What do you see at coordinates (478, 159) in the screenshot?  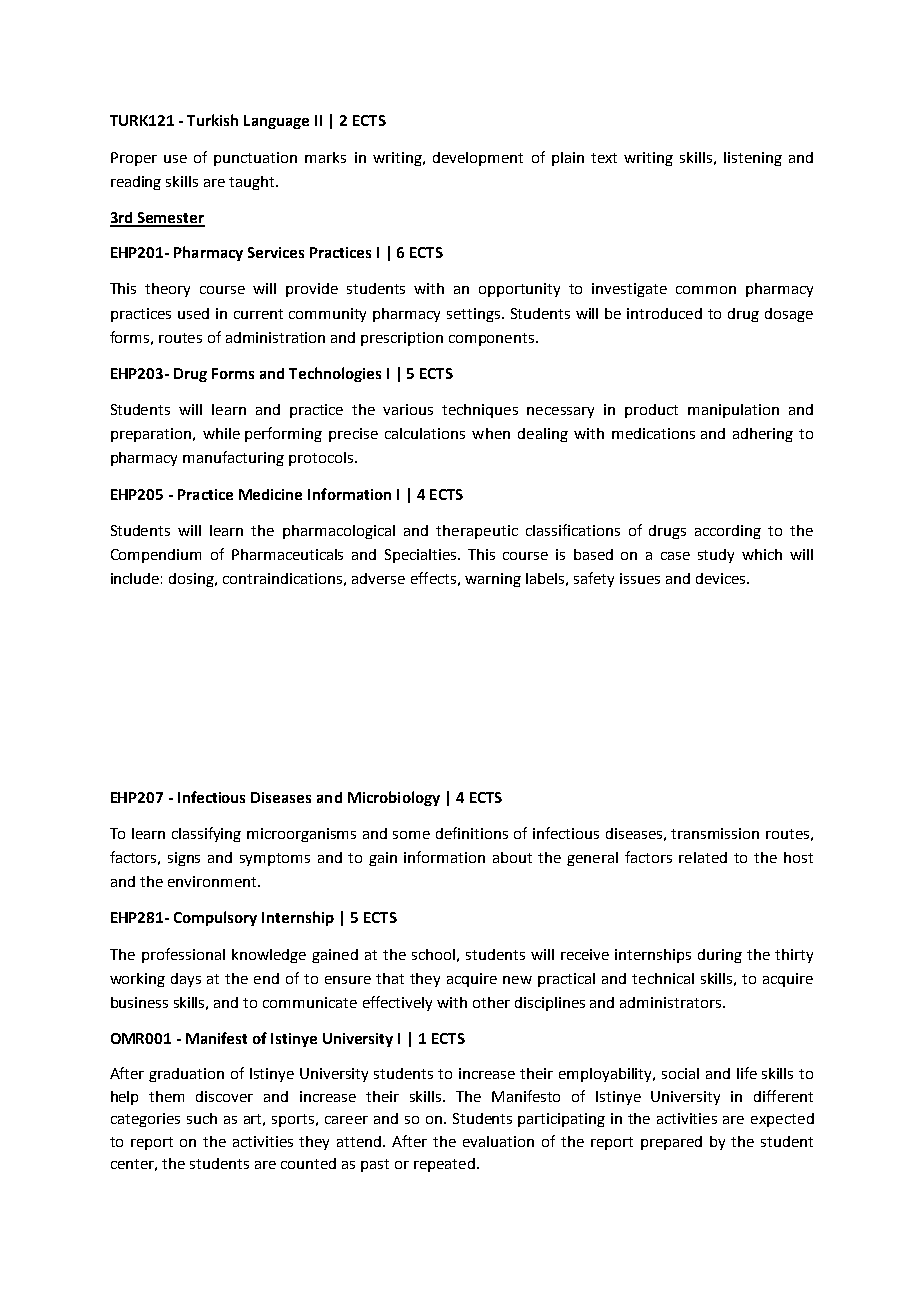 I see `development` at bounding box center [478, 159].
